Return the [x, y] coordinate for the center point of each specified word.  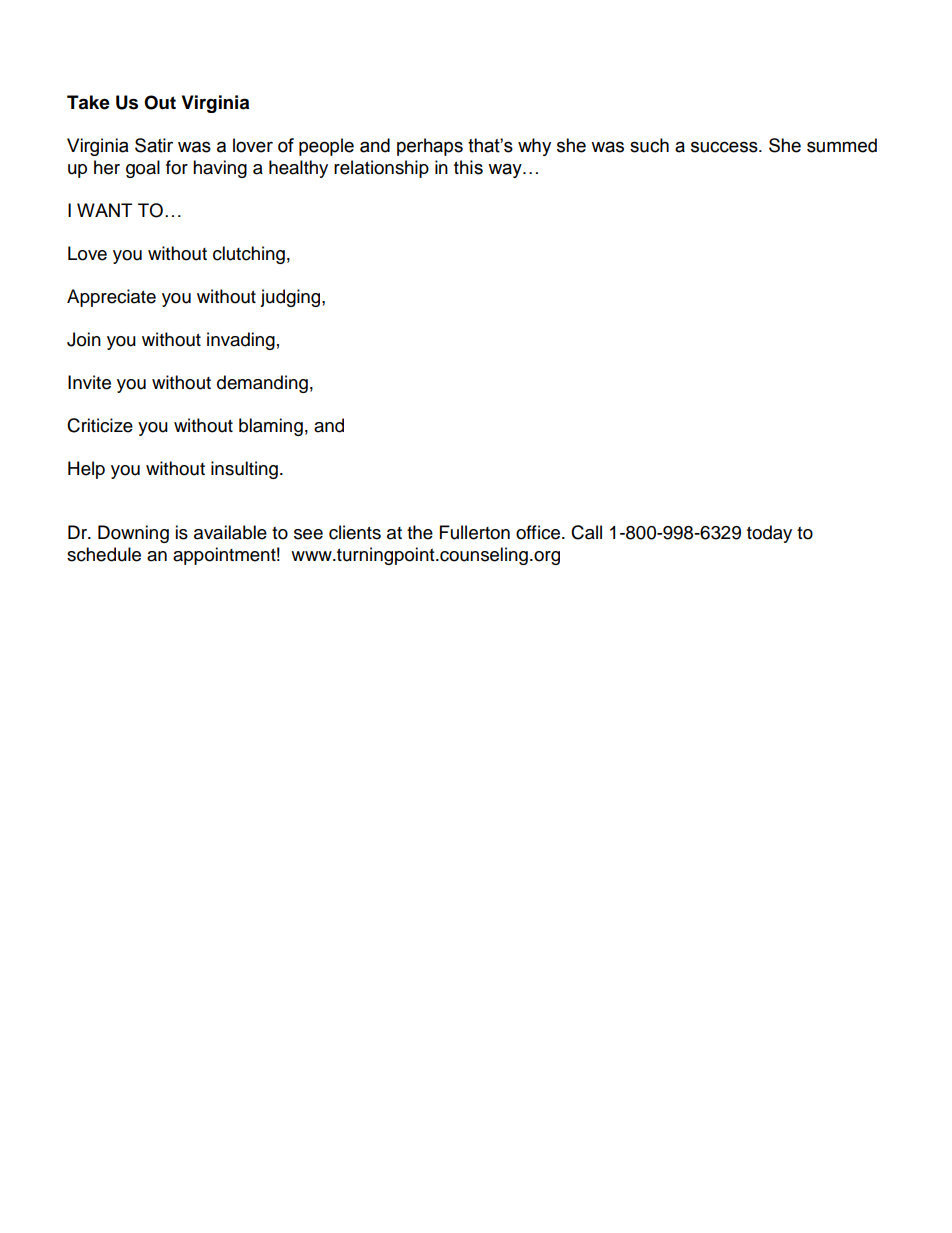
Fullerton [475, 532]
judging [291, 298]
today [769, 534]
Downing [133, 534]
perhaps [430, 147]
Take [88, 102]
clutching [249, 255]
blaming [271, 427]
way [506, 170]
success [725, 147]
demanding [262, 384]
